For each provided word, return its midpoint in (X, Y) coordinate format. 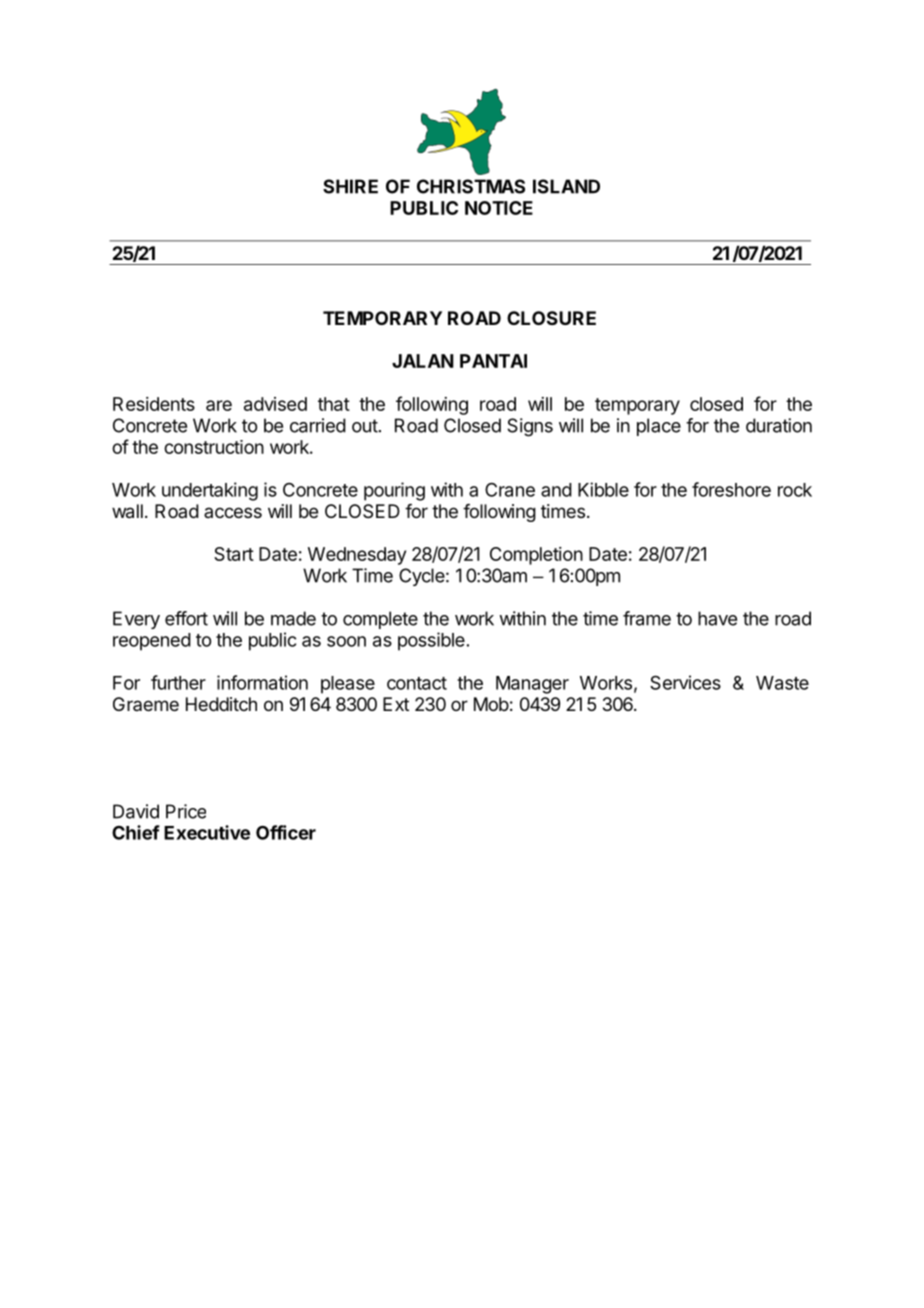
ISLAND (566, 186)
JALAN (423, 361)
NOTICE (499, 208)
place (659, 427)
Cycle (422, 577)
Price (186, 811)
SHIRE (350, 186)
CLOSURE (551, 318)
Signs (530, 427)
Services (685, 682)
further (178, 682)
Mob (491, 704)
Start (234, 554)
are (219, 405)
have (717, 618)
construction (214, 447)
